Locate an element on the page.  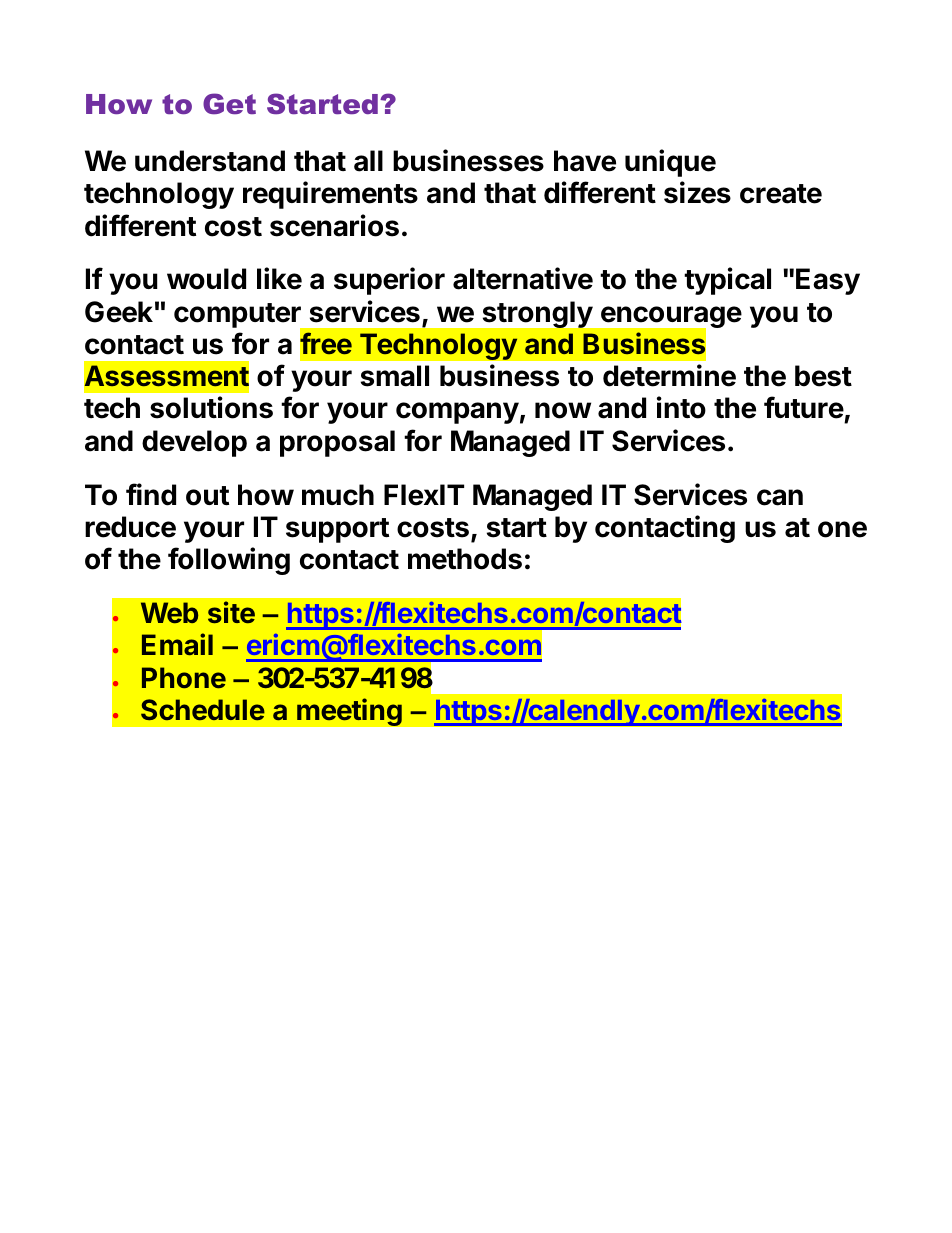
out is located at coordinates (207, 496).
